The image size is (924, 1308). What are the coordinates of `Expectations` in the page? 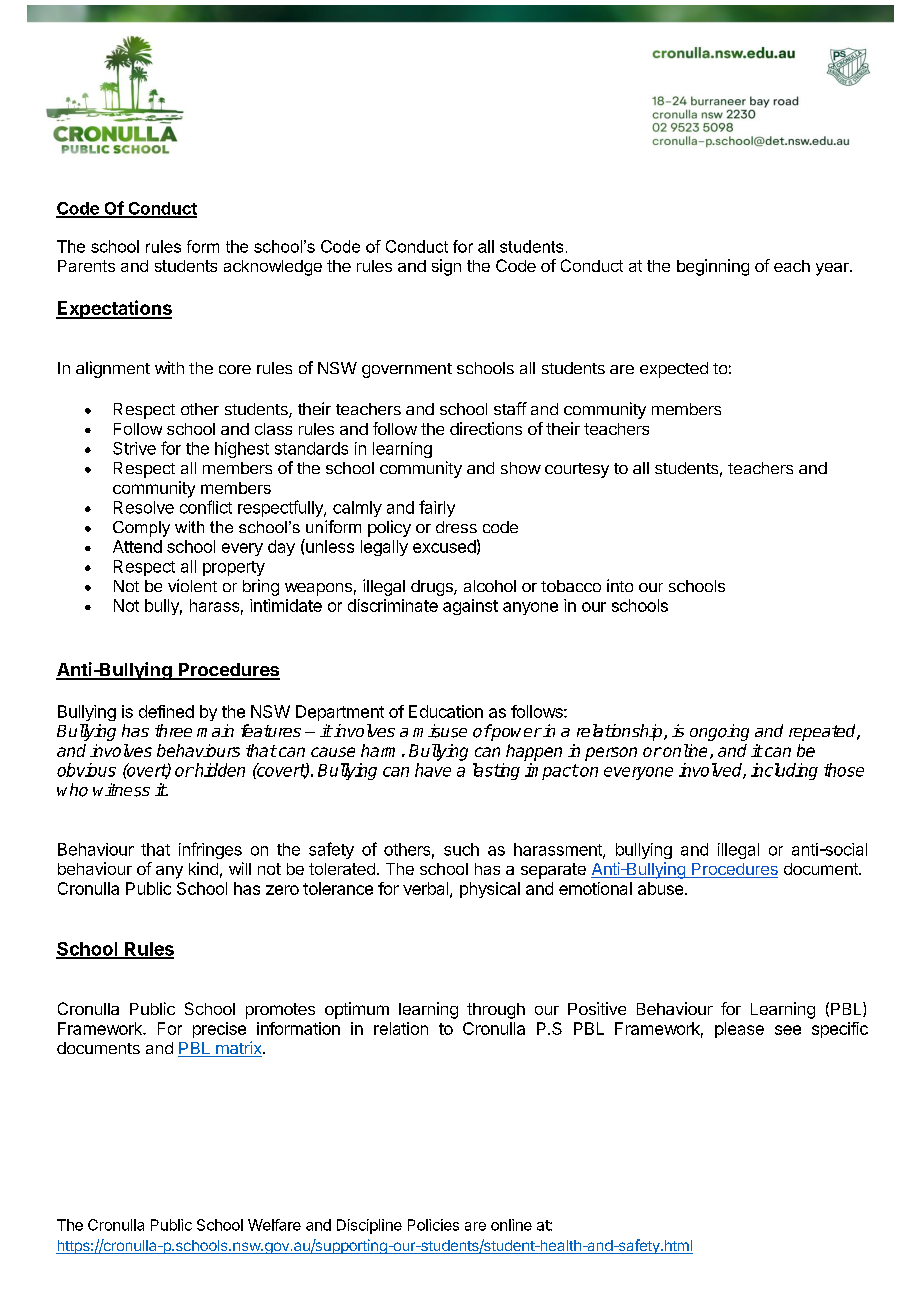 It's located at (114, 309).
